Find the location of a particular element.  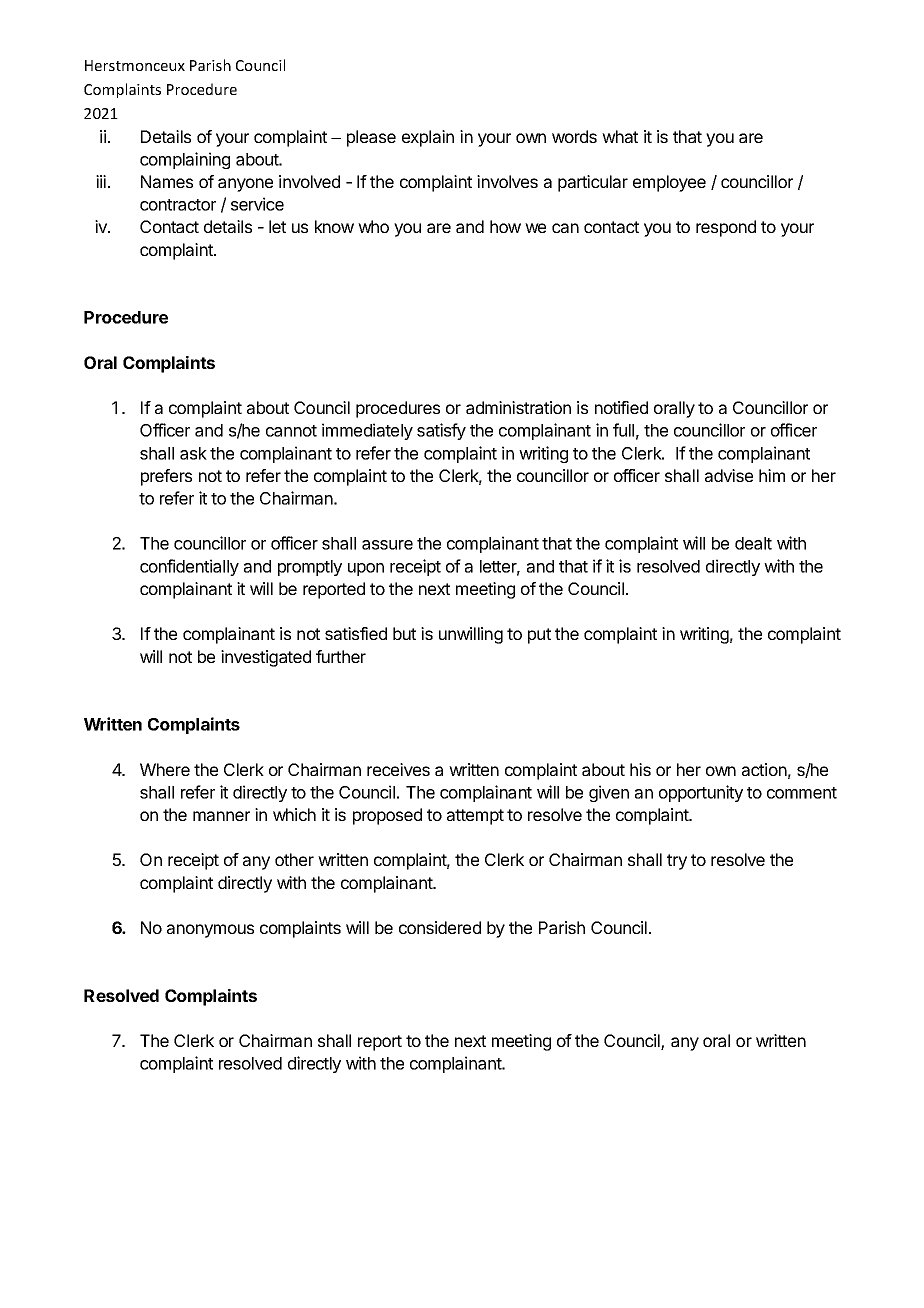

but is located at coordinates (404, 633).
